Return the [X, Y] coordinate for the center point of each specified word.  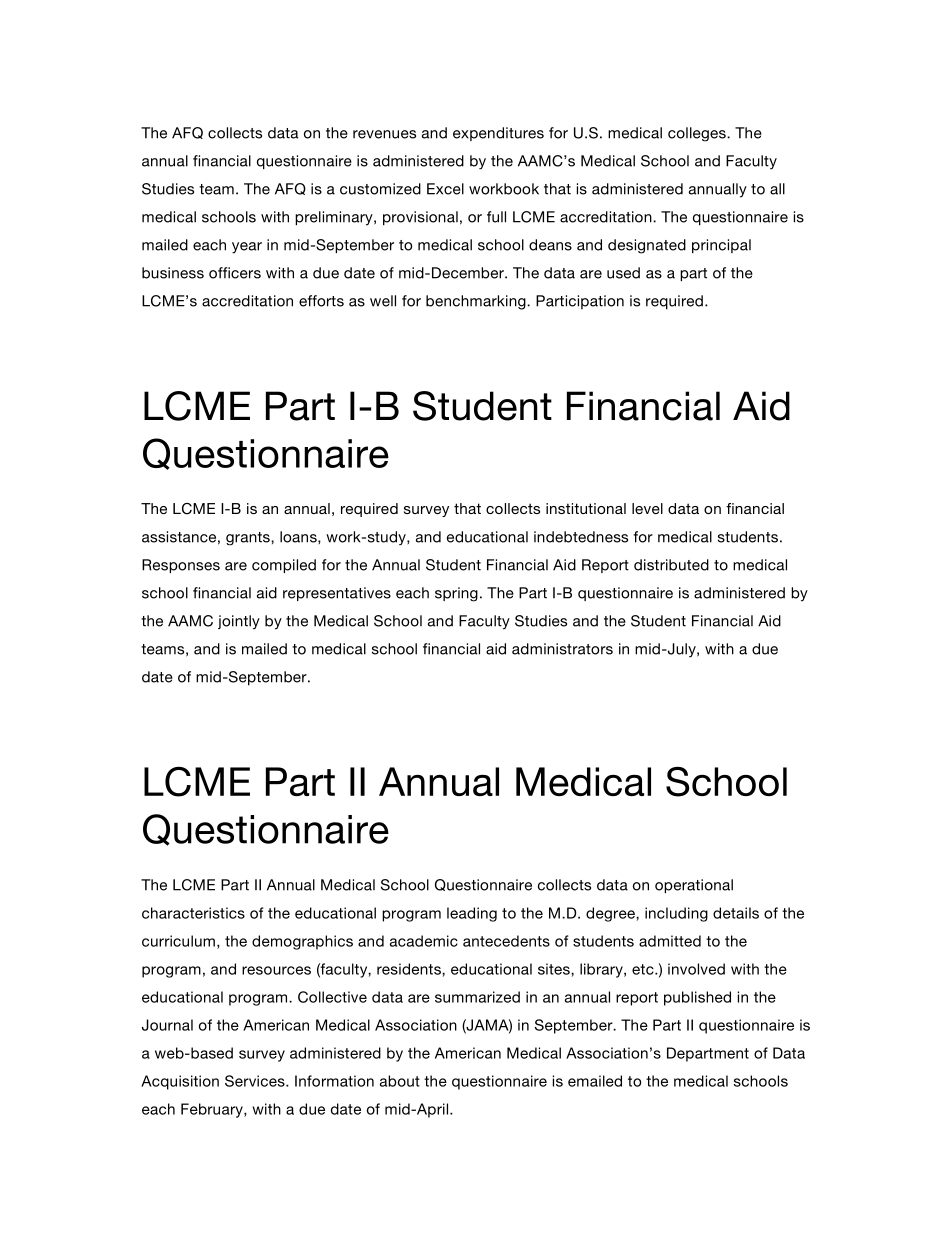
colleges [698, 134]
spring [456, 594]
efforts [321, 301]
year [247, 248]
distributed [671, 565]
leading [472, 914]
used [623, 273]
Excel [445, 189]
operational [694, 886]
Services [256, 1081]
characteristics [193, 913]
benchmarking [477, 302]
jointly [239, 622]
